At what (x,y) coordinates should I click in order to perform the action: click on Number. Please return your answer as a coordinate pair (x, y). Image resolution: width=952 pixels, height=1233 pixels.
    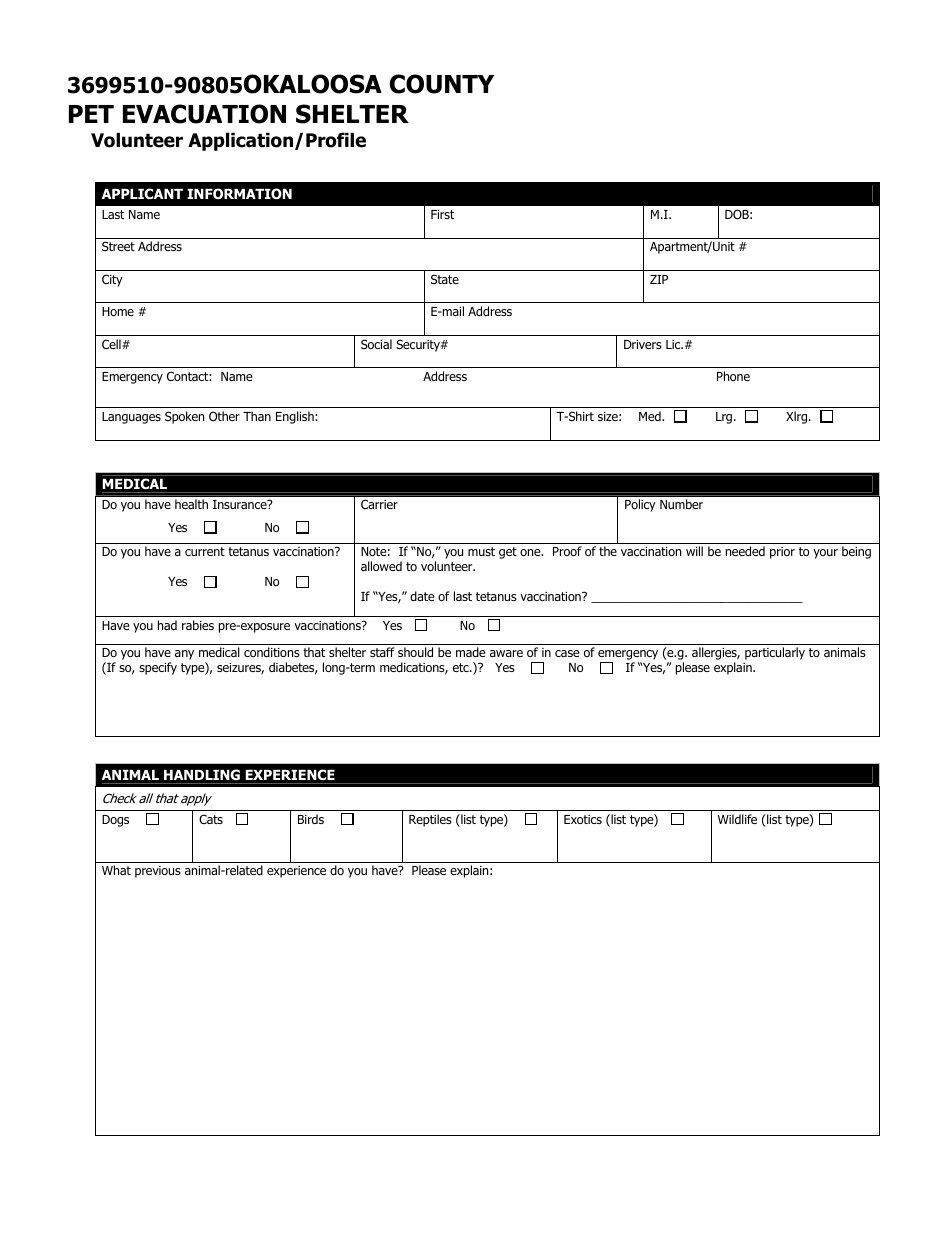
    Looking at the image, I should click on (681, 504).
